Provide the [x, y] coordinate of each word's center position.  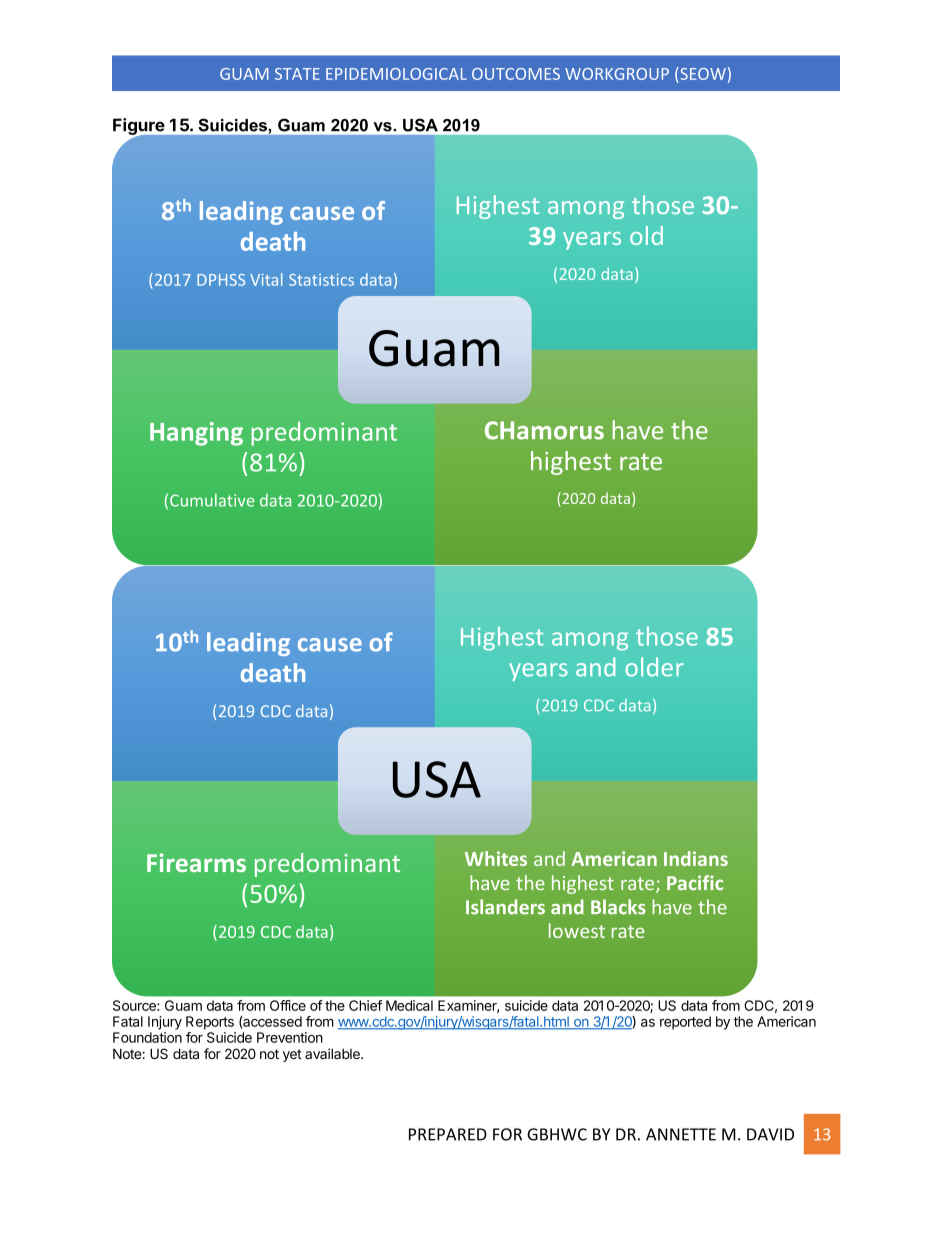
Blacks [618, 907]
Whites [496, 858]
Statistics [321, 280]
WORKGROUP [617, 74]
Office [288, 1005]
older [654, 667]
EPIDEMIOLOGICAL [396, 74]
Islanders [505, 907]
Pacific [695, 882]
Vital [266, 279]
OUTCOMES [516, 74]
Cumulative [212, 500]
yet [292, 1055]
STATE [297, 74]
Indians [696, 858]
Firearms [196, 862]
